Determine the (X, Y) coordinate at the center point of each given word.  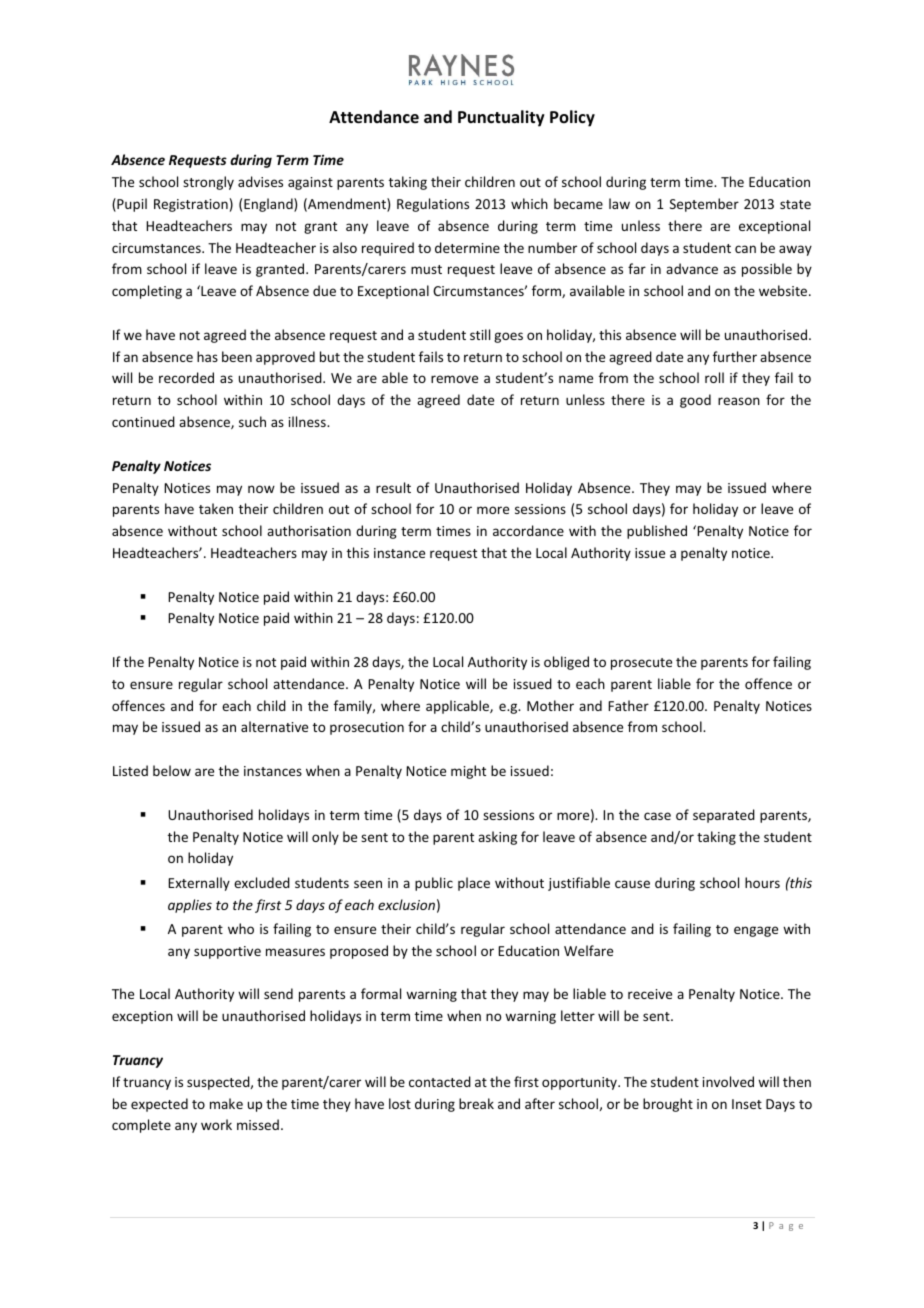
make (226, 1103)
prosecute (641, 664)
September (704, 205)
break (476, 1103)
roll (714, 377)
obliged (566, 663)
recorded (186, 377)
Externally (199, 884)
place (474, 884)
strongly (208, 183)
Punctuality (501, 118)
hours (762, 882)
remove (454, 379)
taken (216, 508)
